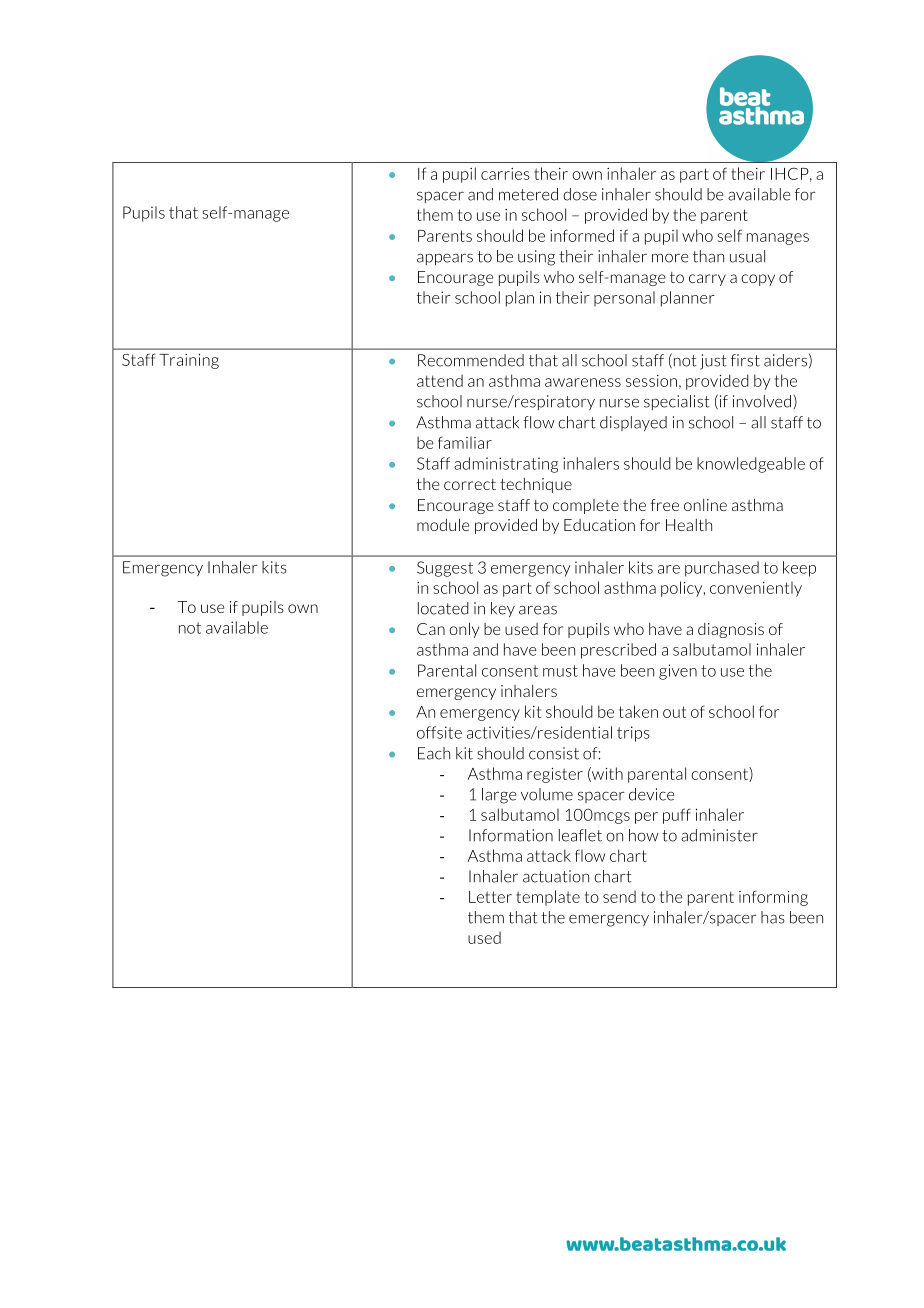 The image size is (924, 1308). What do you see at coordinates (439, 732) in the screenshot?
I see `offsite` at bounding box center [439, 732].
